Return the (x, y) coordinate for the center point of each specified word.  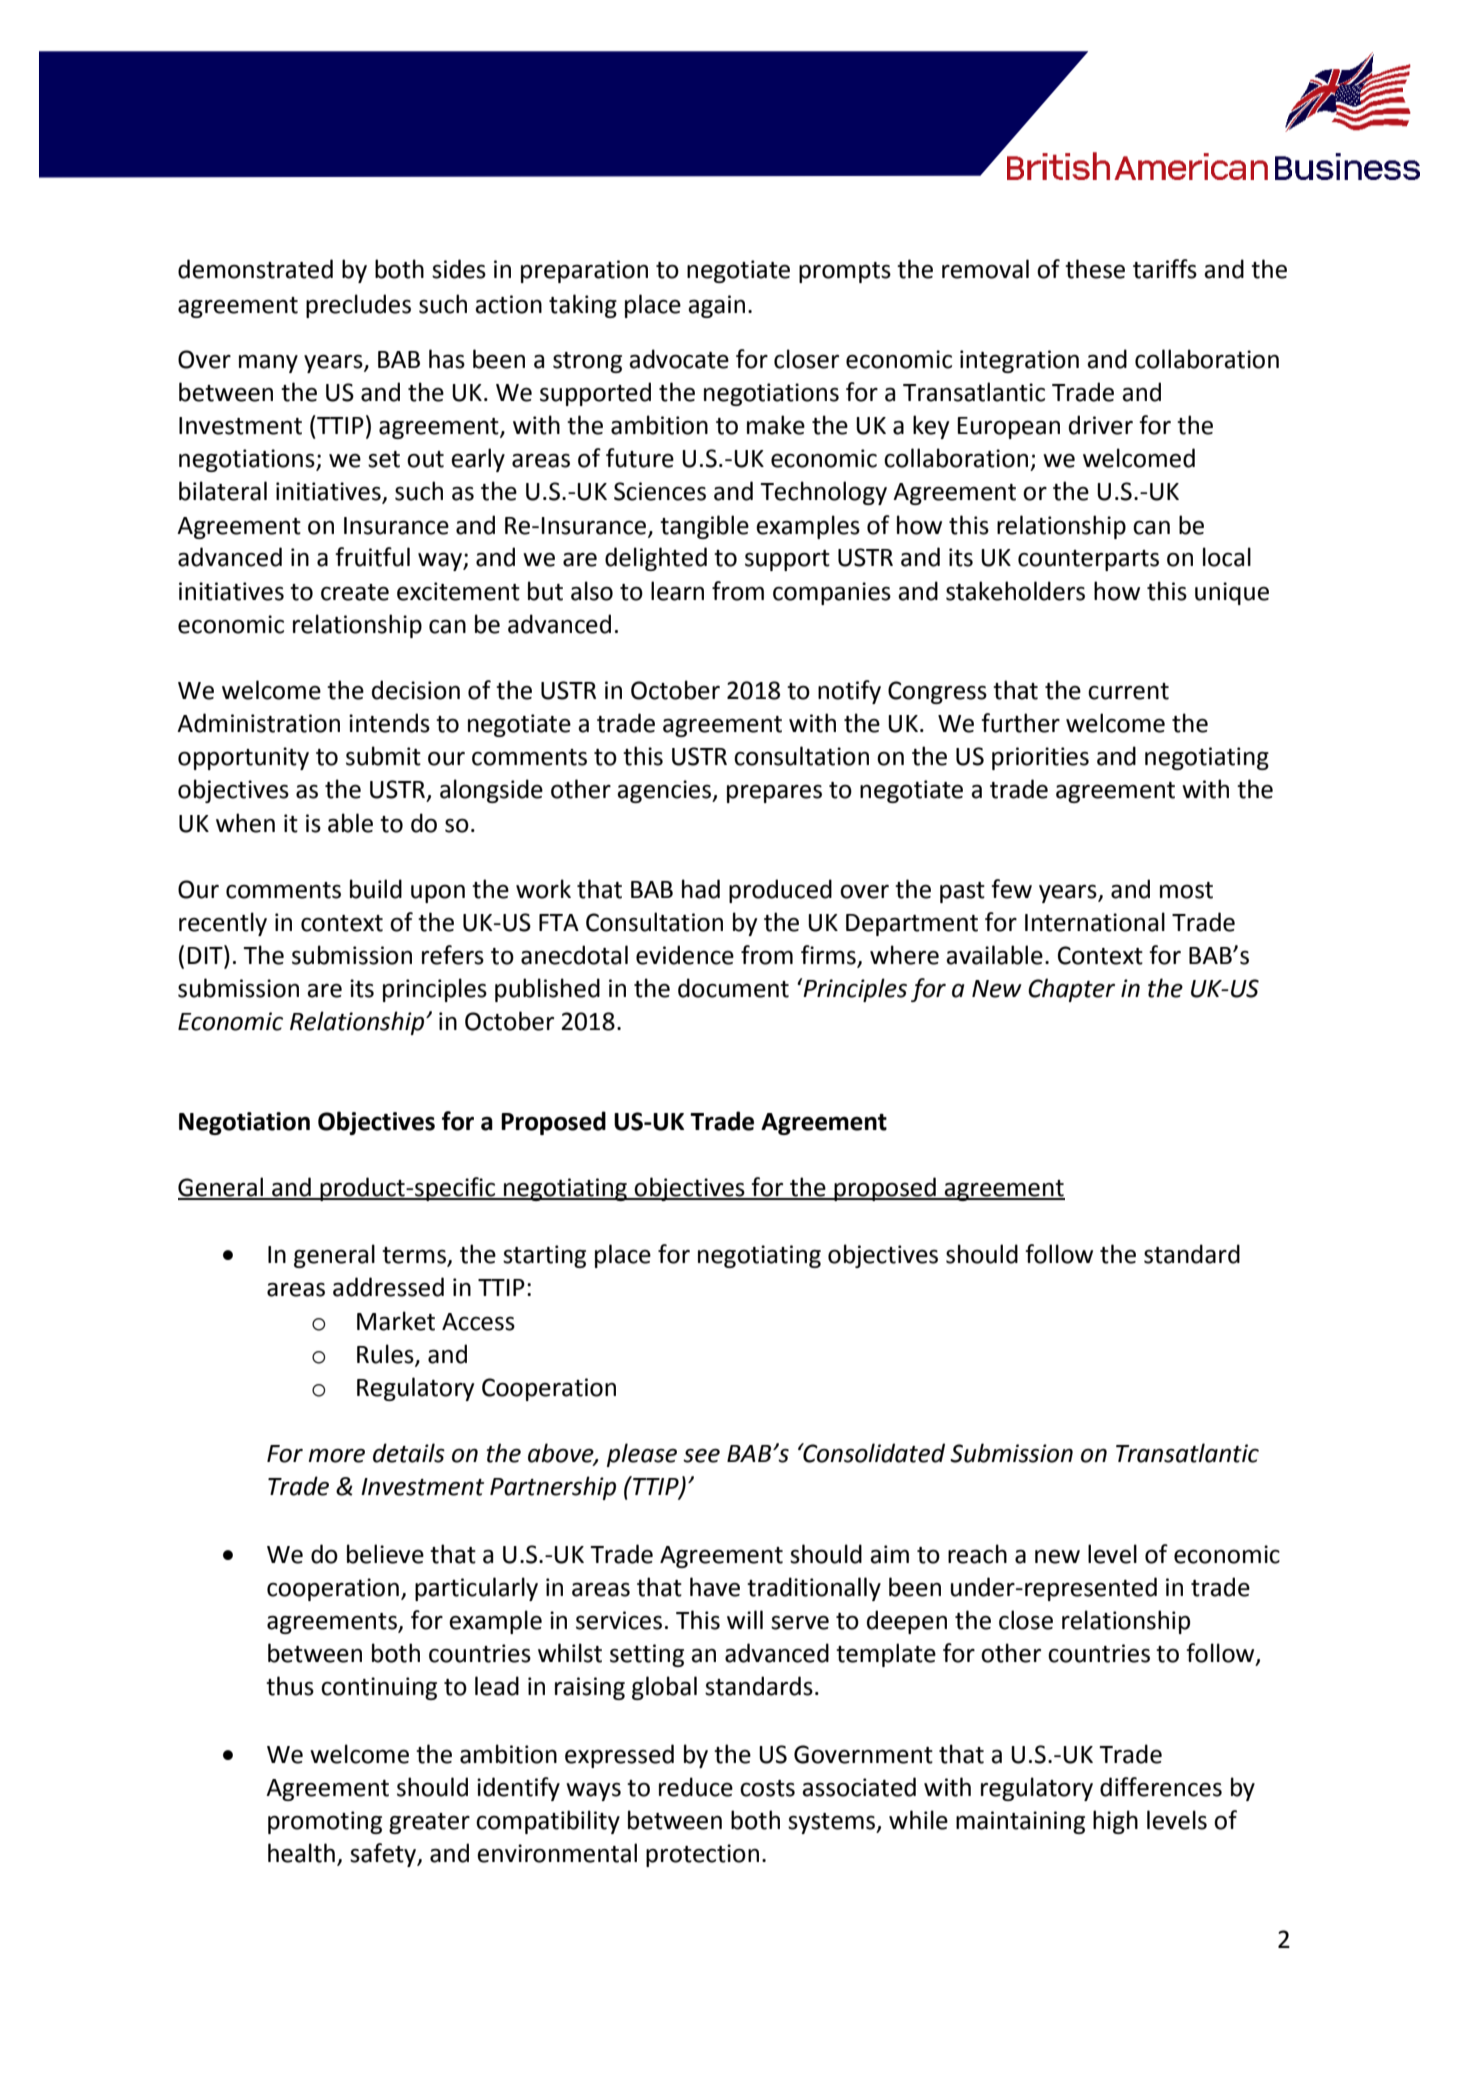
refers (453, 955)
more (336, 1456)
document (733, 988)
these (1095, 269)
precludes (358, 306)
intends (389, 723)
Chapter (1071, 990)
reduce (696, 1787)
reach (977, 1554)
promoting (325, 1822)
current (1128, 691)
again (716, 306)
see (701, 1456)
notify (849, 692)
